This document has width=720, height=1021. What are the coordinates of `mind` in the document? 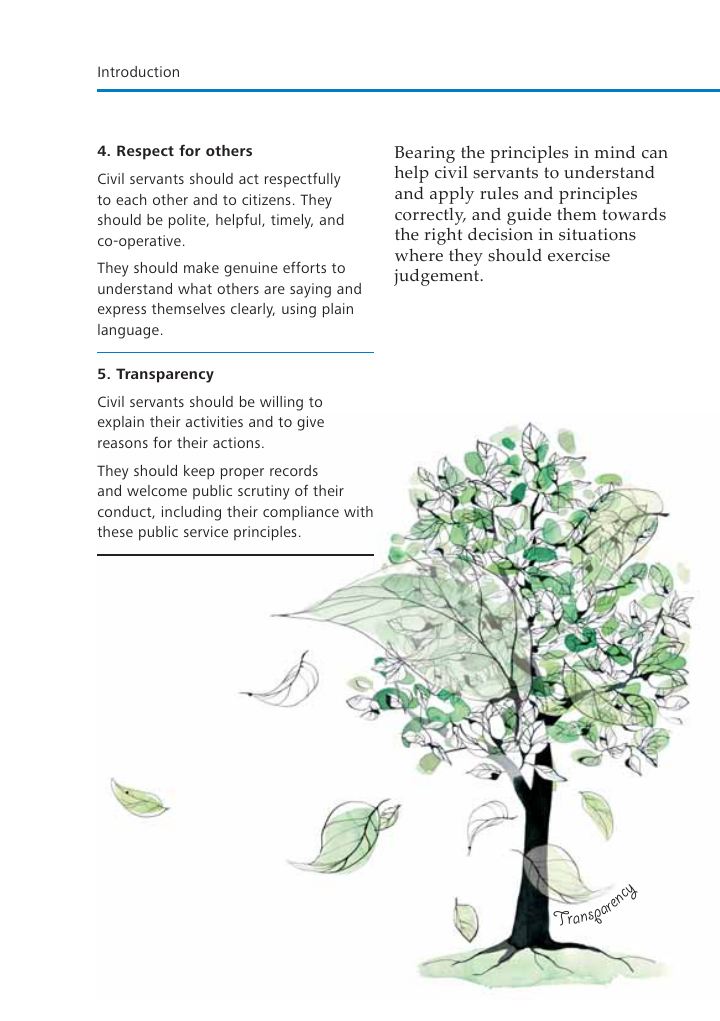 It's located at (615, 151).
